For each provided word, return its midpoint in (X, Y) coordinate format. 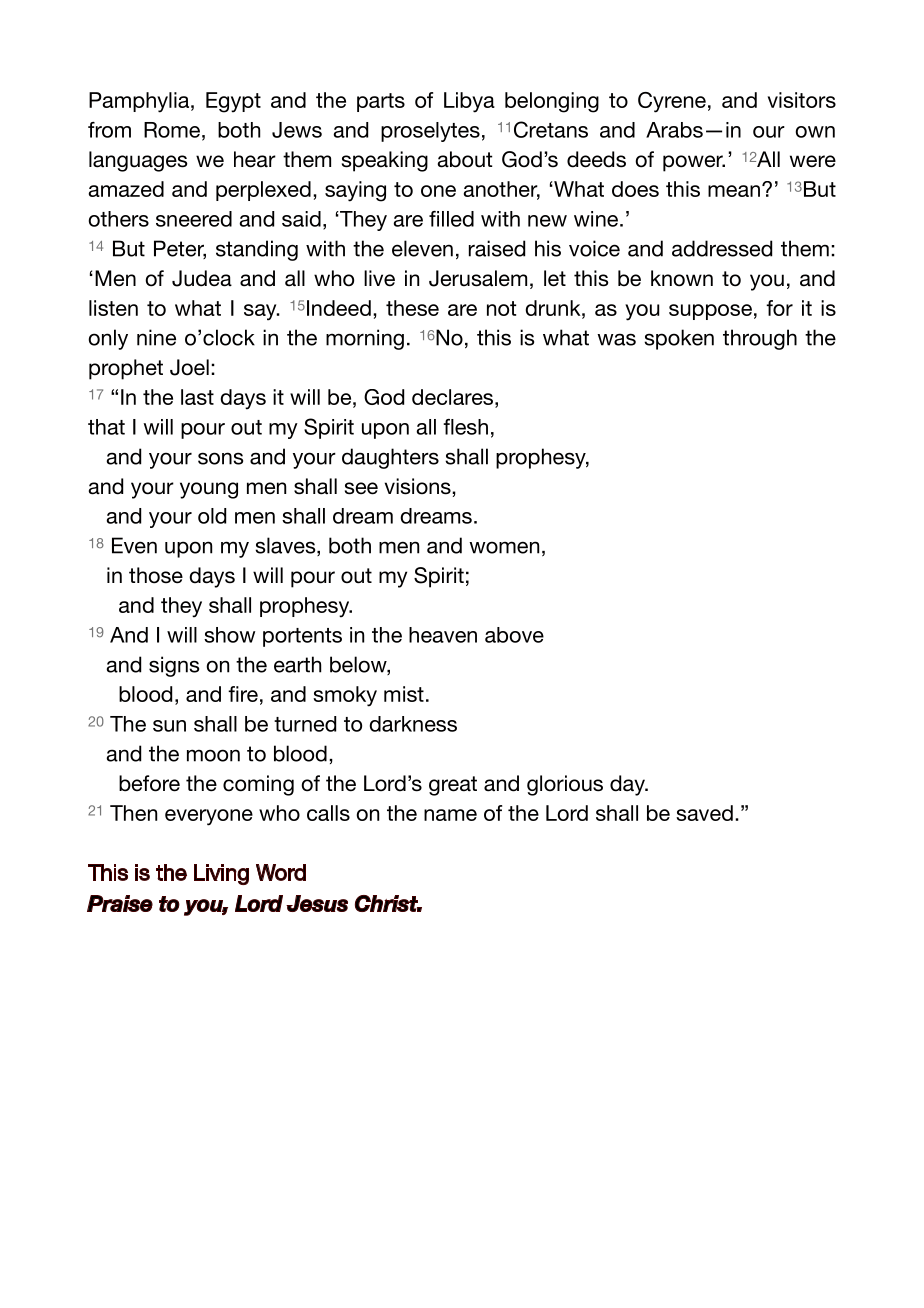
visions (419, 486)
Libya (469, 102)
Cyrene (672, 102)
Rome (172, 130)
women (504, 547)
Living (221, 874)
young (209, 490)
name (450, 815)
